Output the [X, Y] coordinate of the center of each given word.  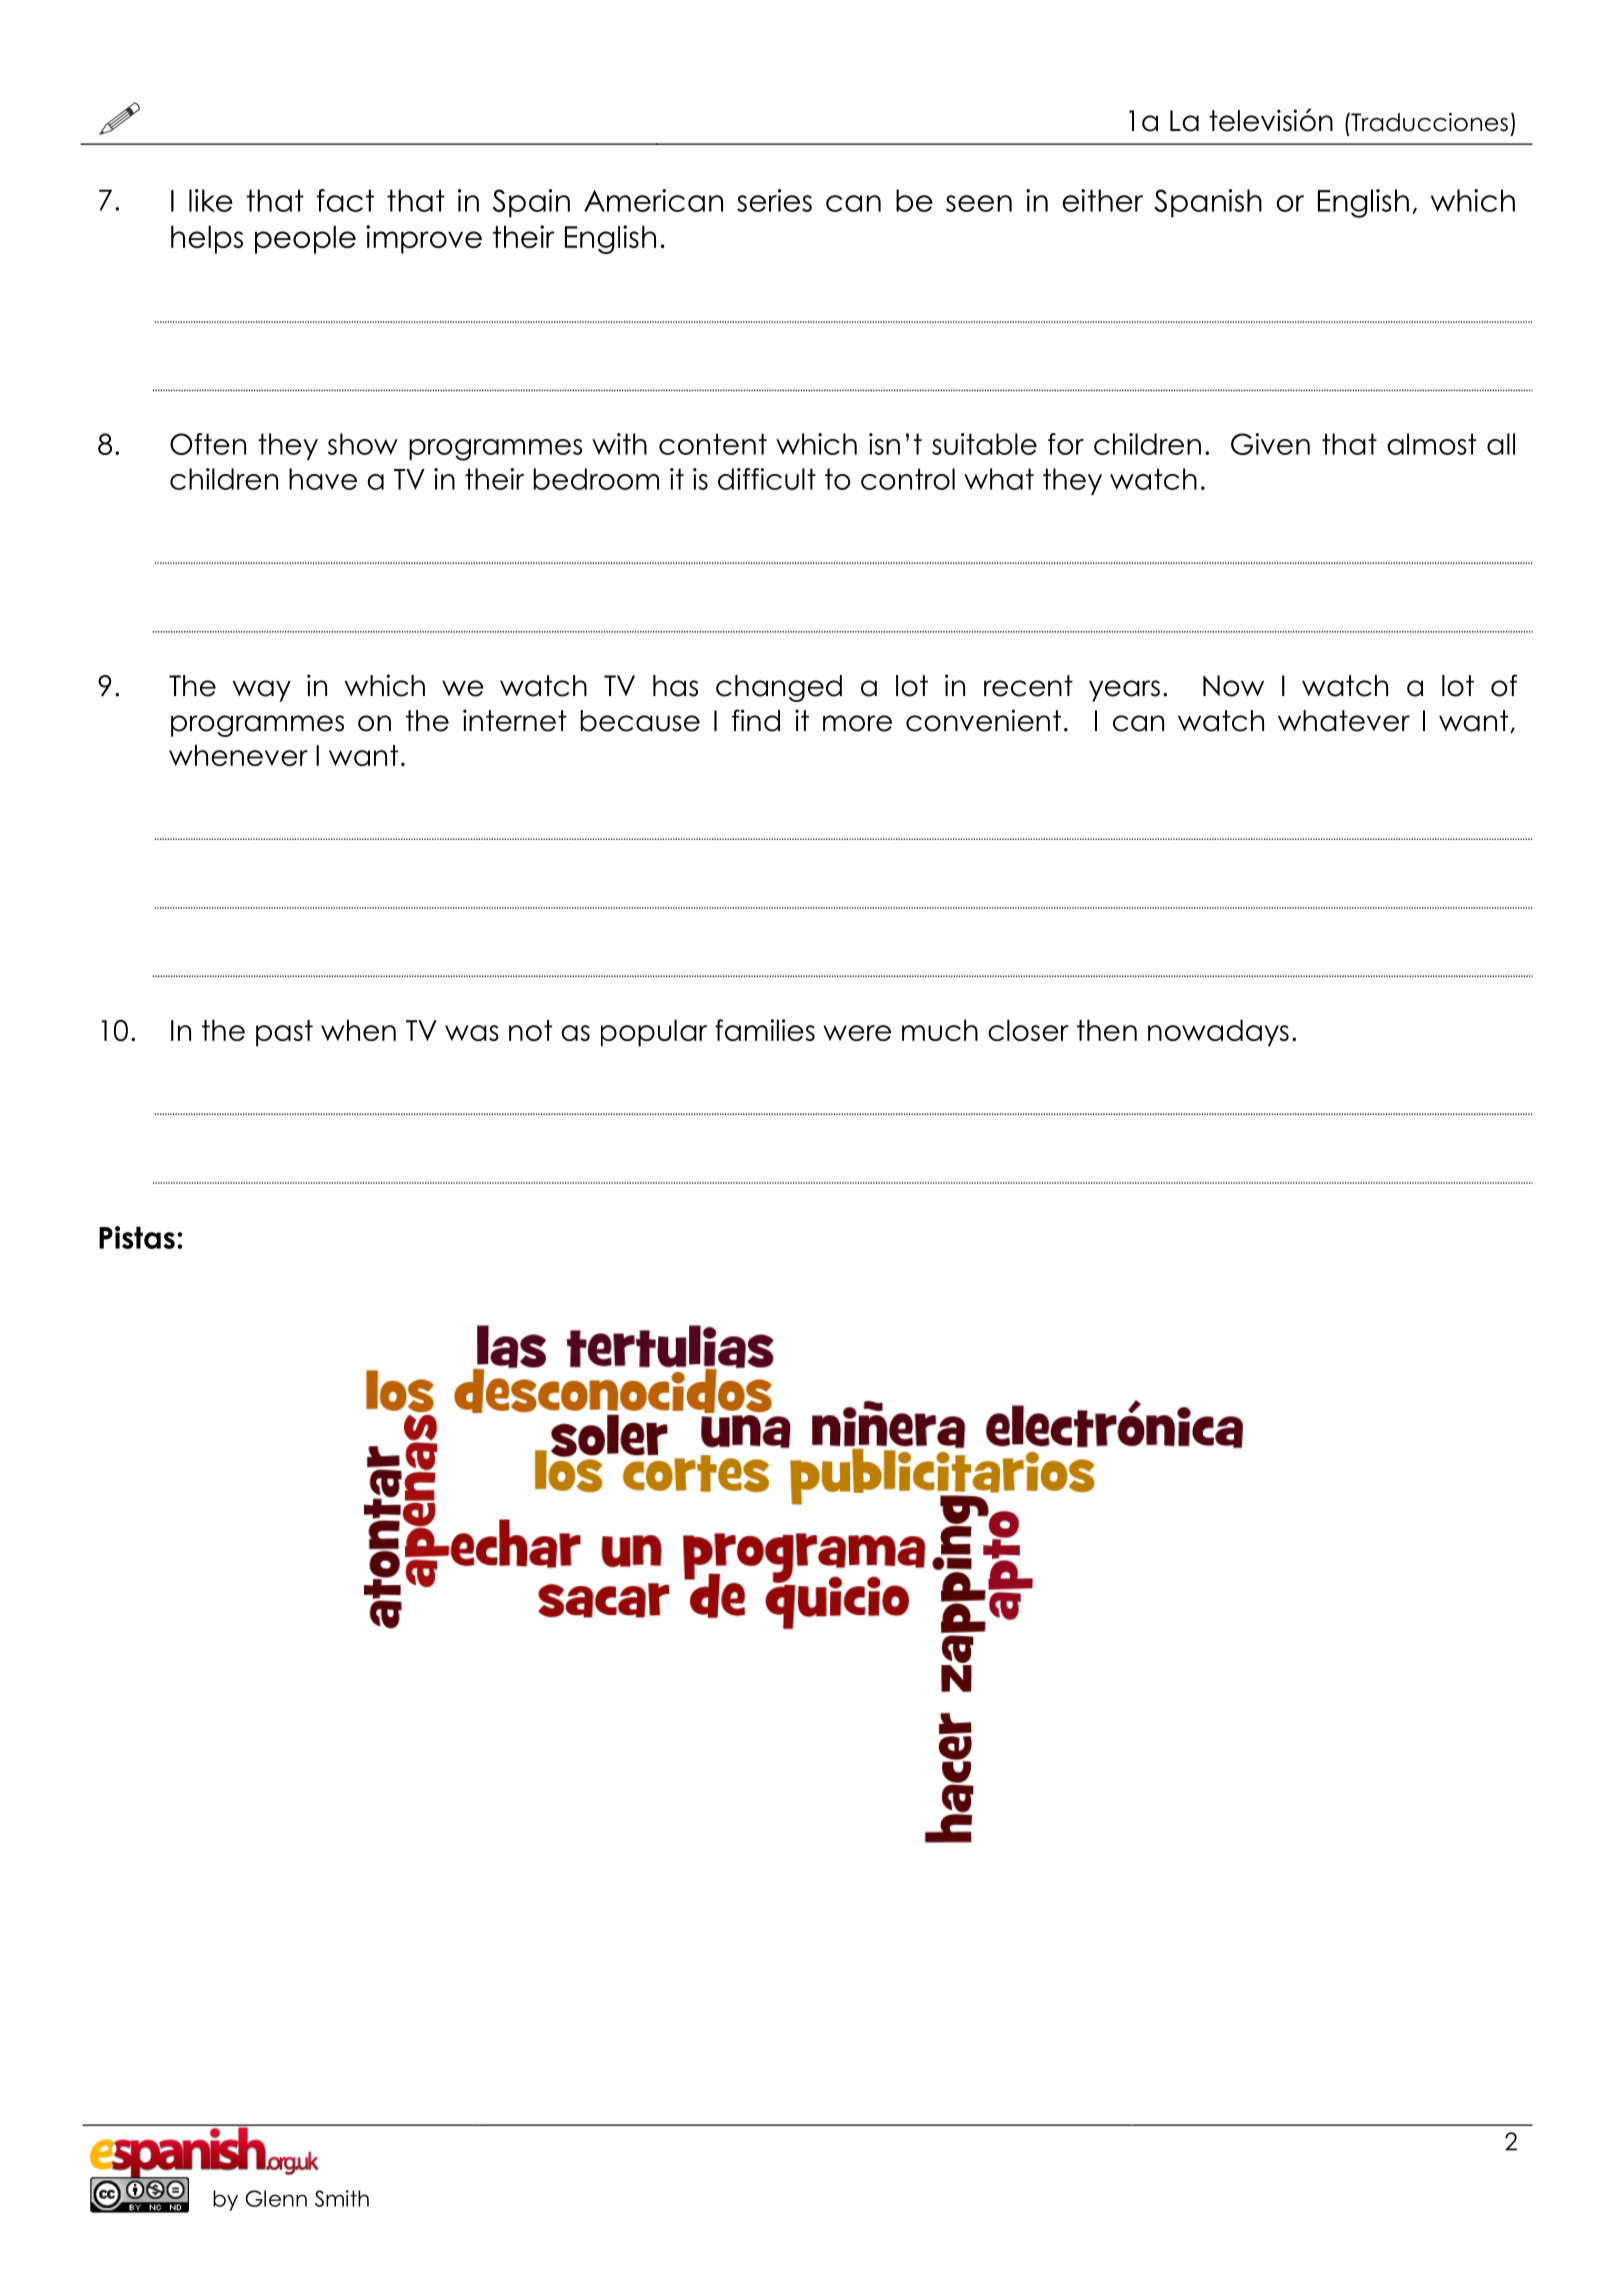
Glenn [276, 2198]
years [1124, 691]
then [1107, 1030]
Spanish [1208, 203]
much [940, 1030]
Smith [342, 2198]
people [305, 239]
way [262, 691]
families [765, 1030]
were [857, 1033]
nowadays [1218, 1033]
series [774, 200]
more [857, 723]
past [284, 1033]
